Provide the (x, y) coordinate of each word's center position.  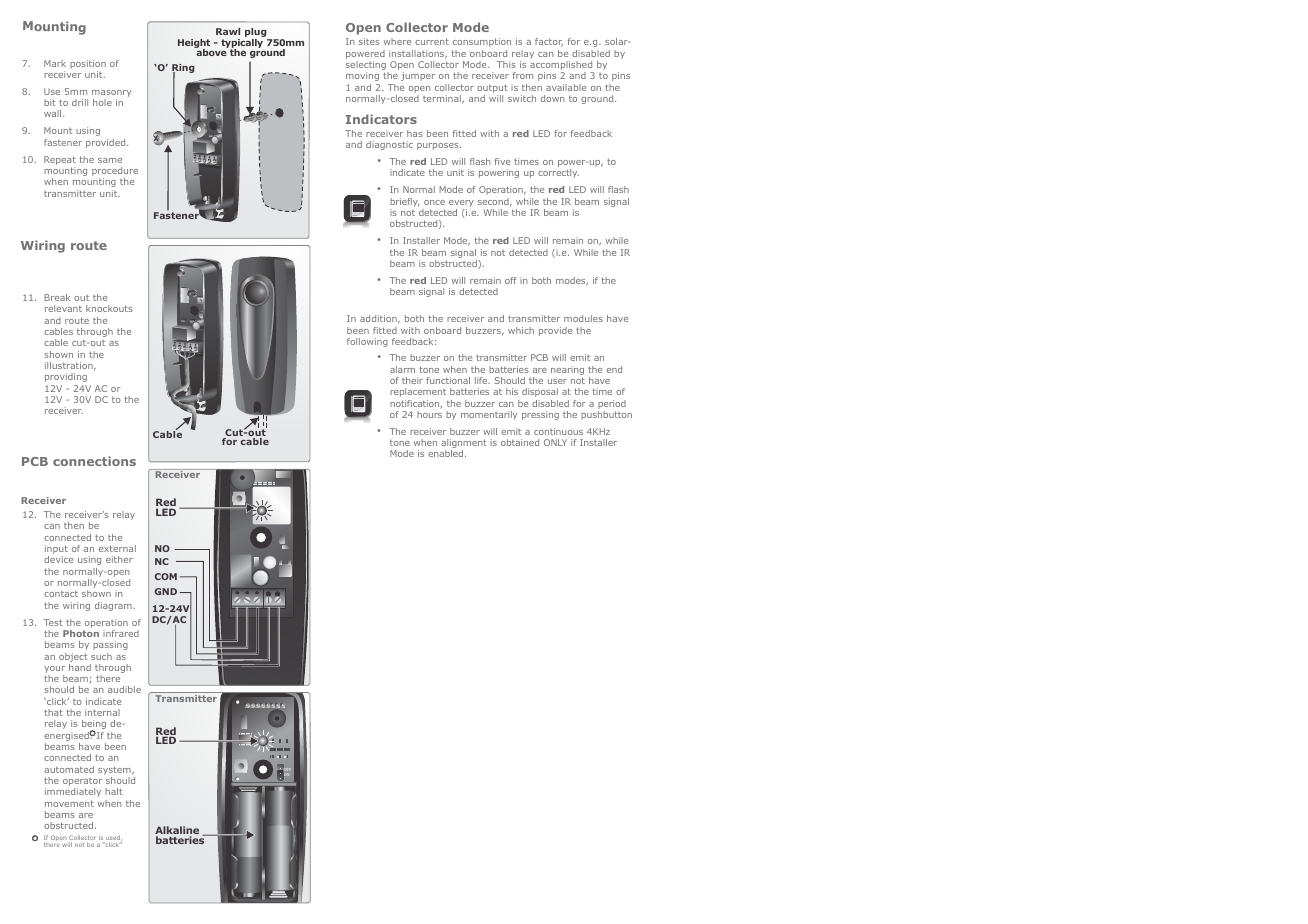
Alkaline (177, 831)
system (115, 772)
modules (583, 318)
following (367, 342)
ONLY (555, 442)
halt (114, 791)
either (119, 559)
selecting (367, 67)
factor (549, 42)
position (88, 64)
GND (166, 591)
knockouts (109, 308)
